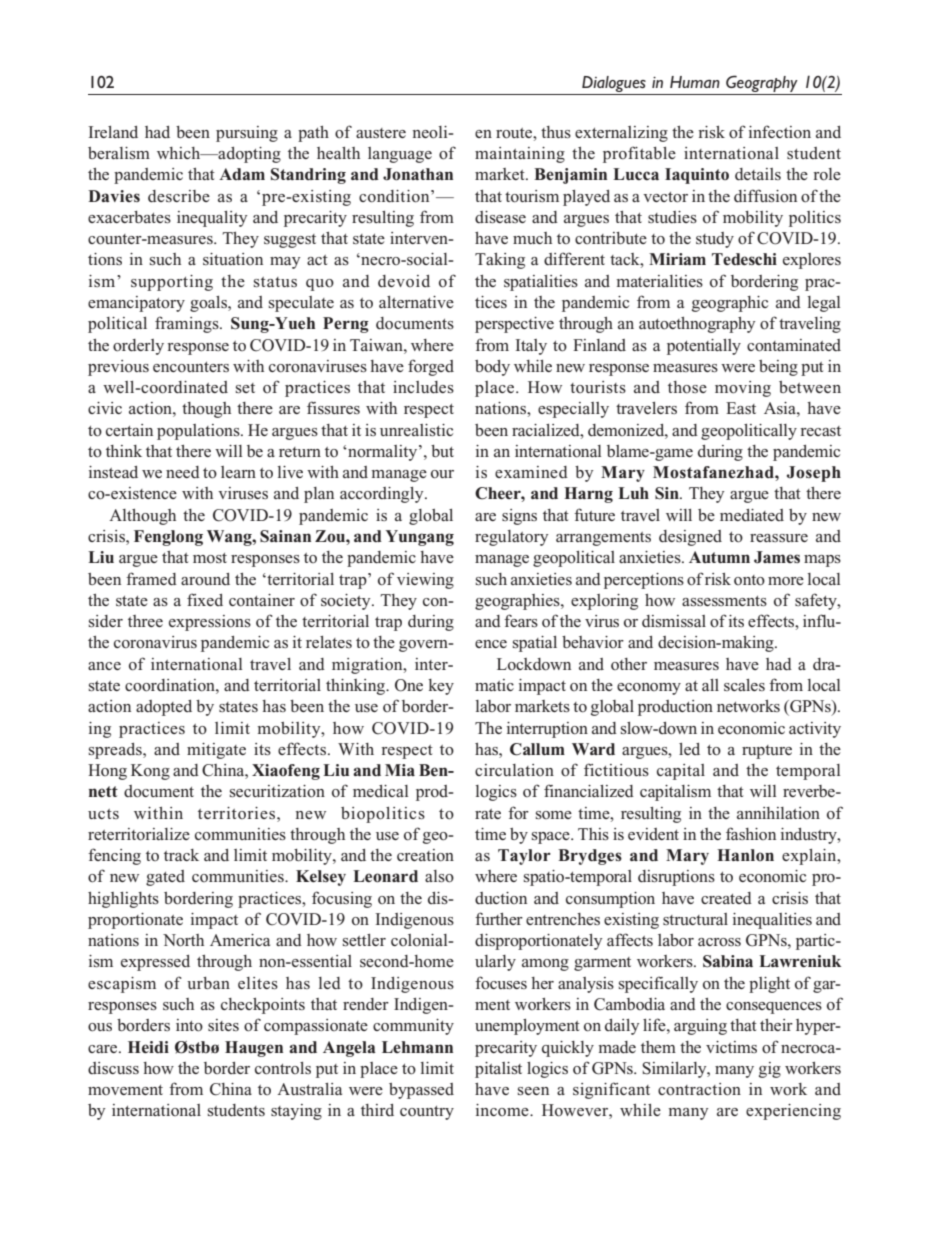 The height and width of the screenshot is (1240, 952). What do you see at coordinates (421, 1091) in the screenshot?
I see `bypassed` at bounding box center [421, 1091].
